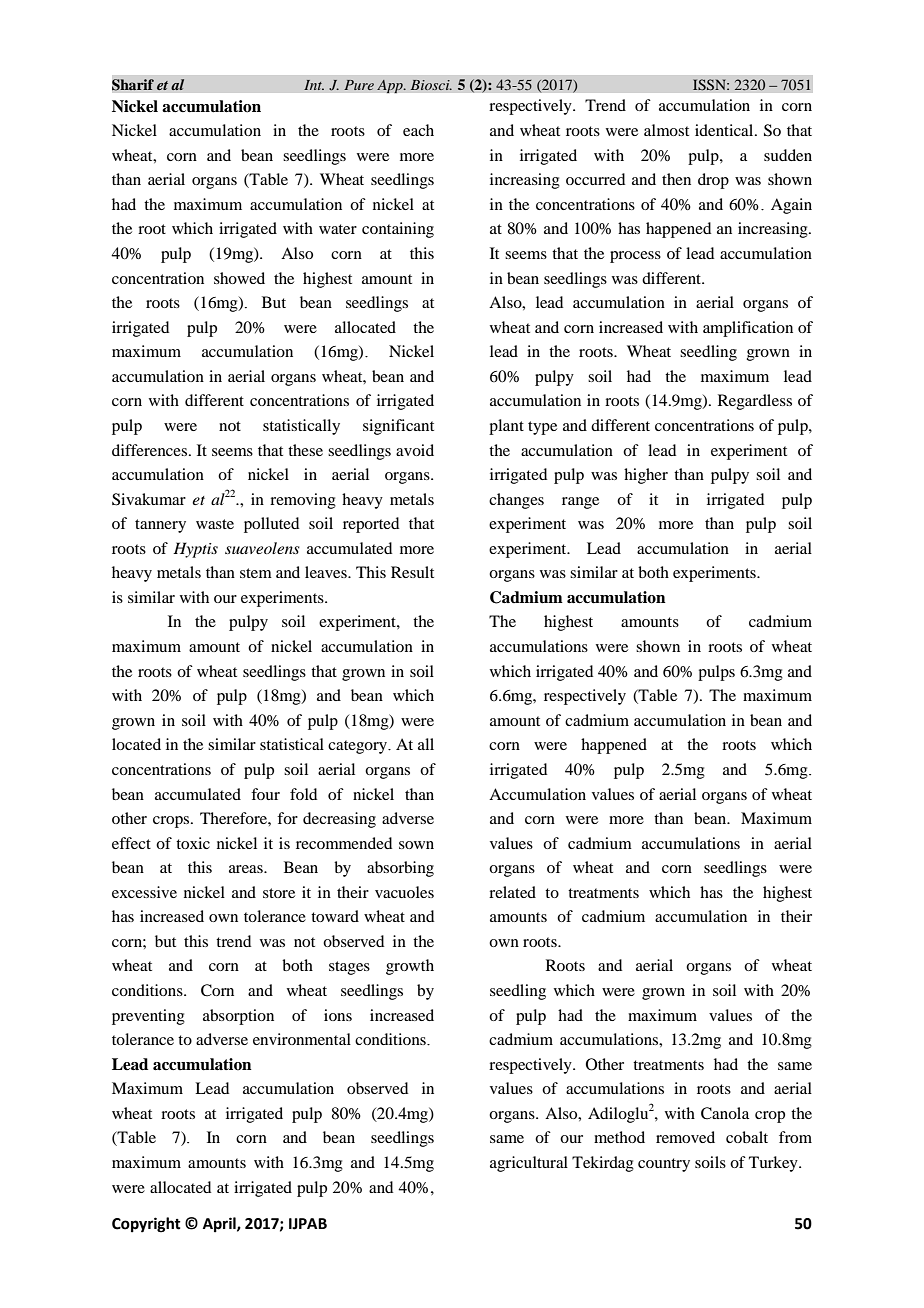 The width and height of the document is (924, 1308). Describe the element at coordinates (646, 476) in the document. I see `higher` at that location.
